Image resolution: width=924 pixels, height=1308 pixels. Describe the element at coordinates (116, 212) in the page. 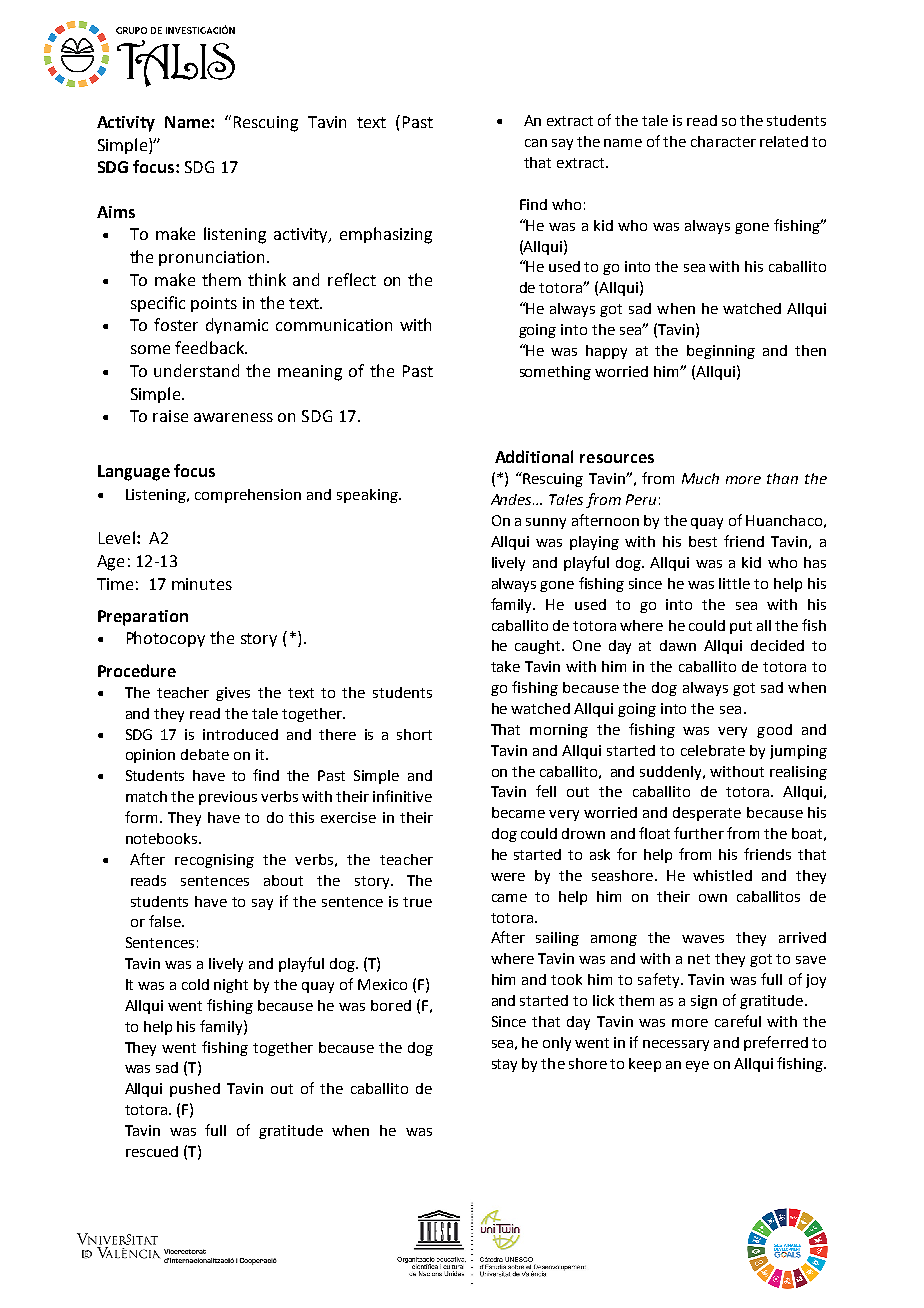

I see `Aims` at that location.
